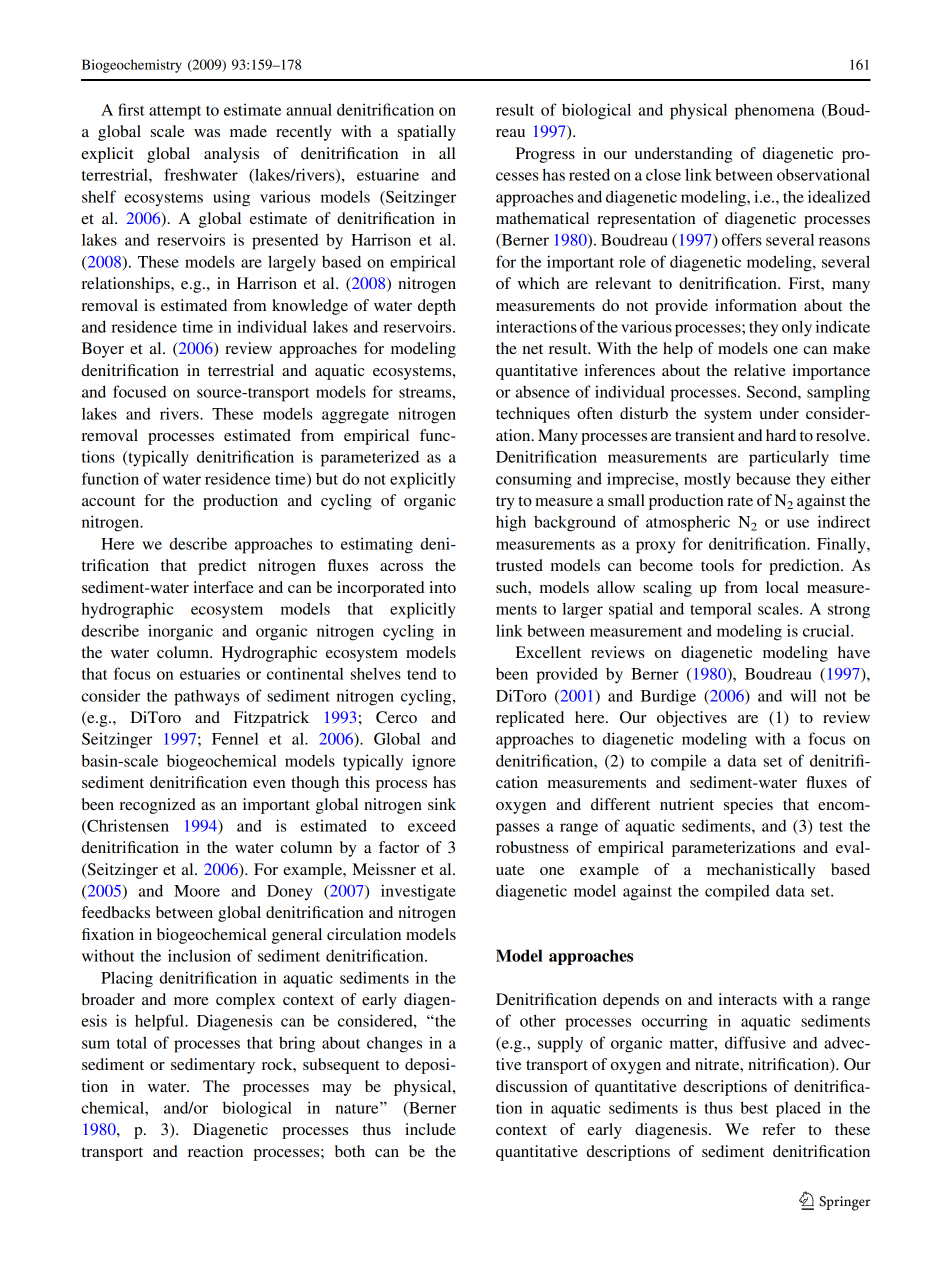 This image has width=952, height=1284. What do you see at coordinates (157, 806) in the image?
I see `recognized` at bounding box center [157, 806].
